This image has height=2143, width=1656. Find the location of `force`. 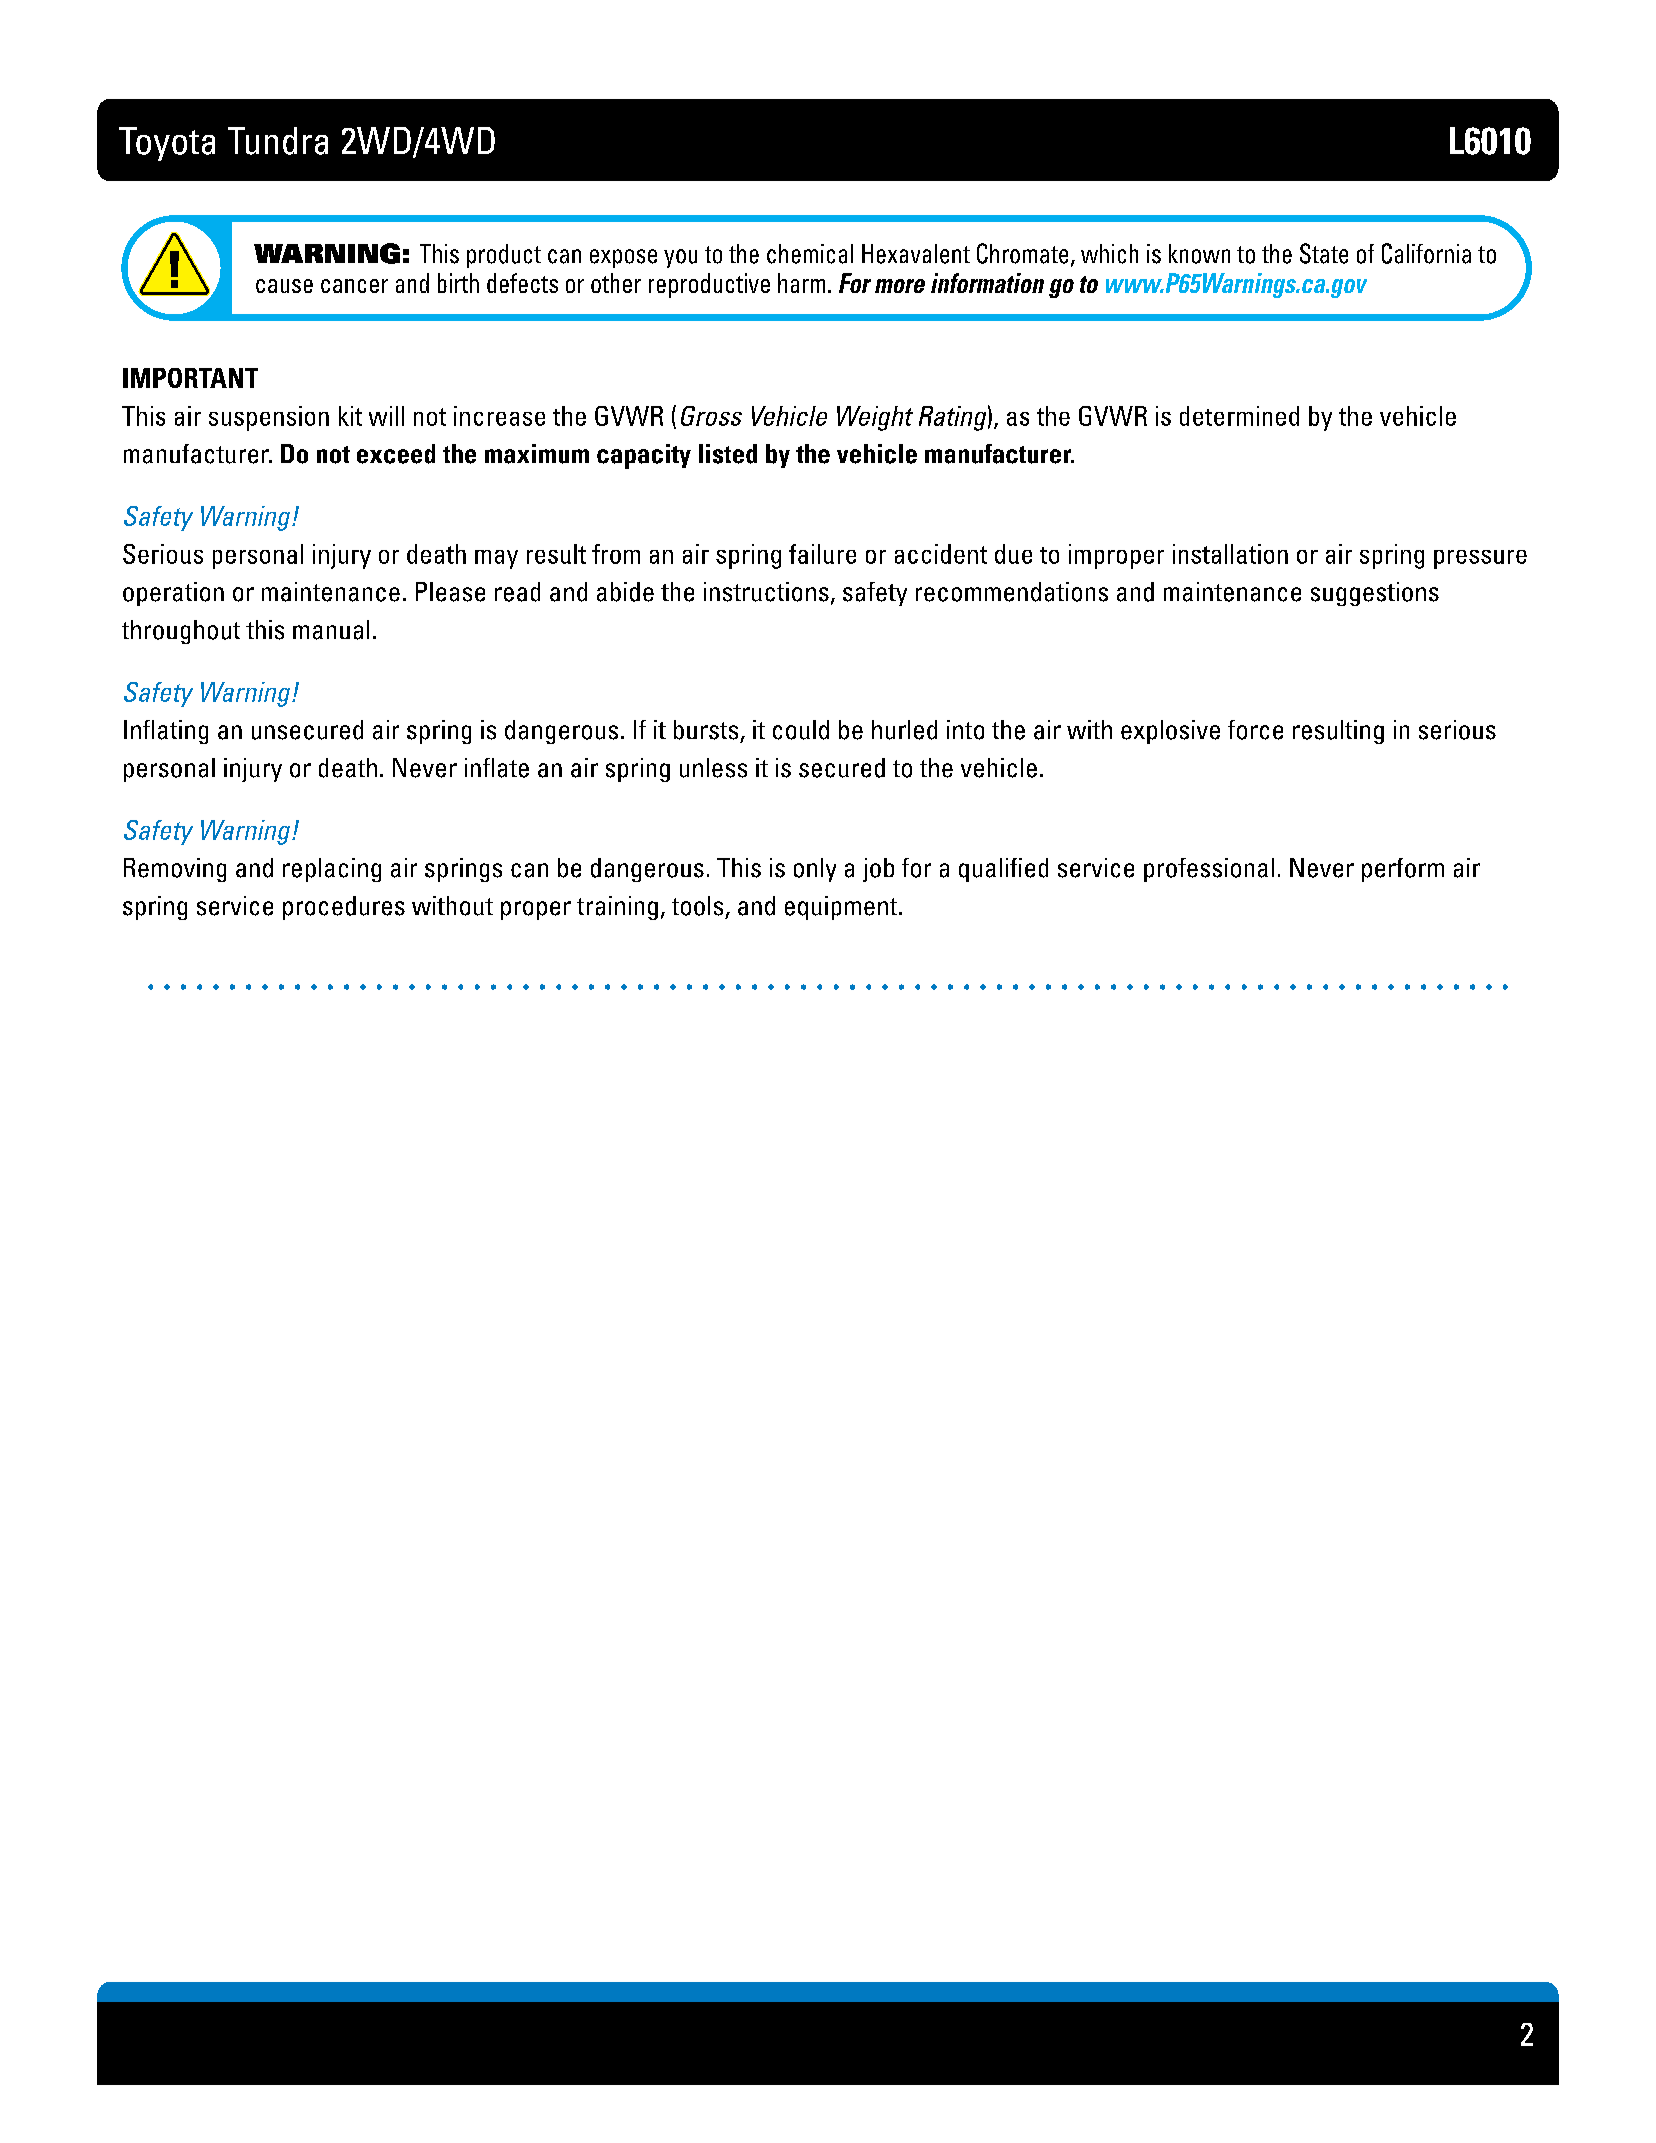

force is located at coordinates (1255, 730).
